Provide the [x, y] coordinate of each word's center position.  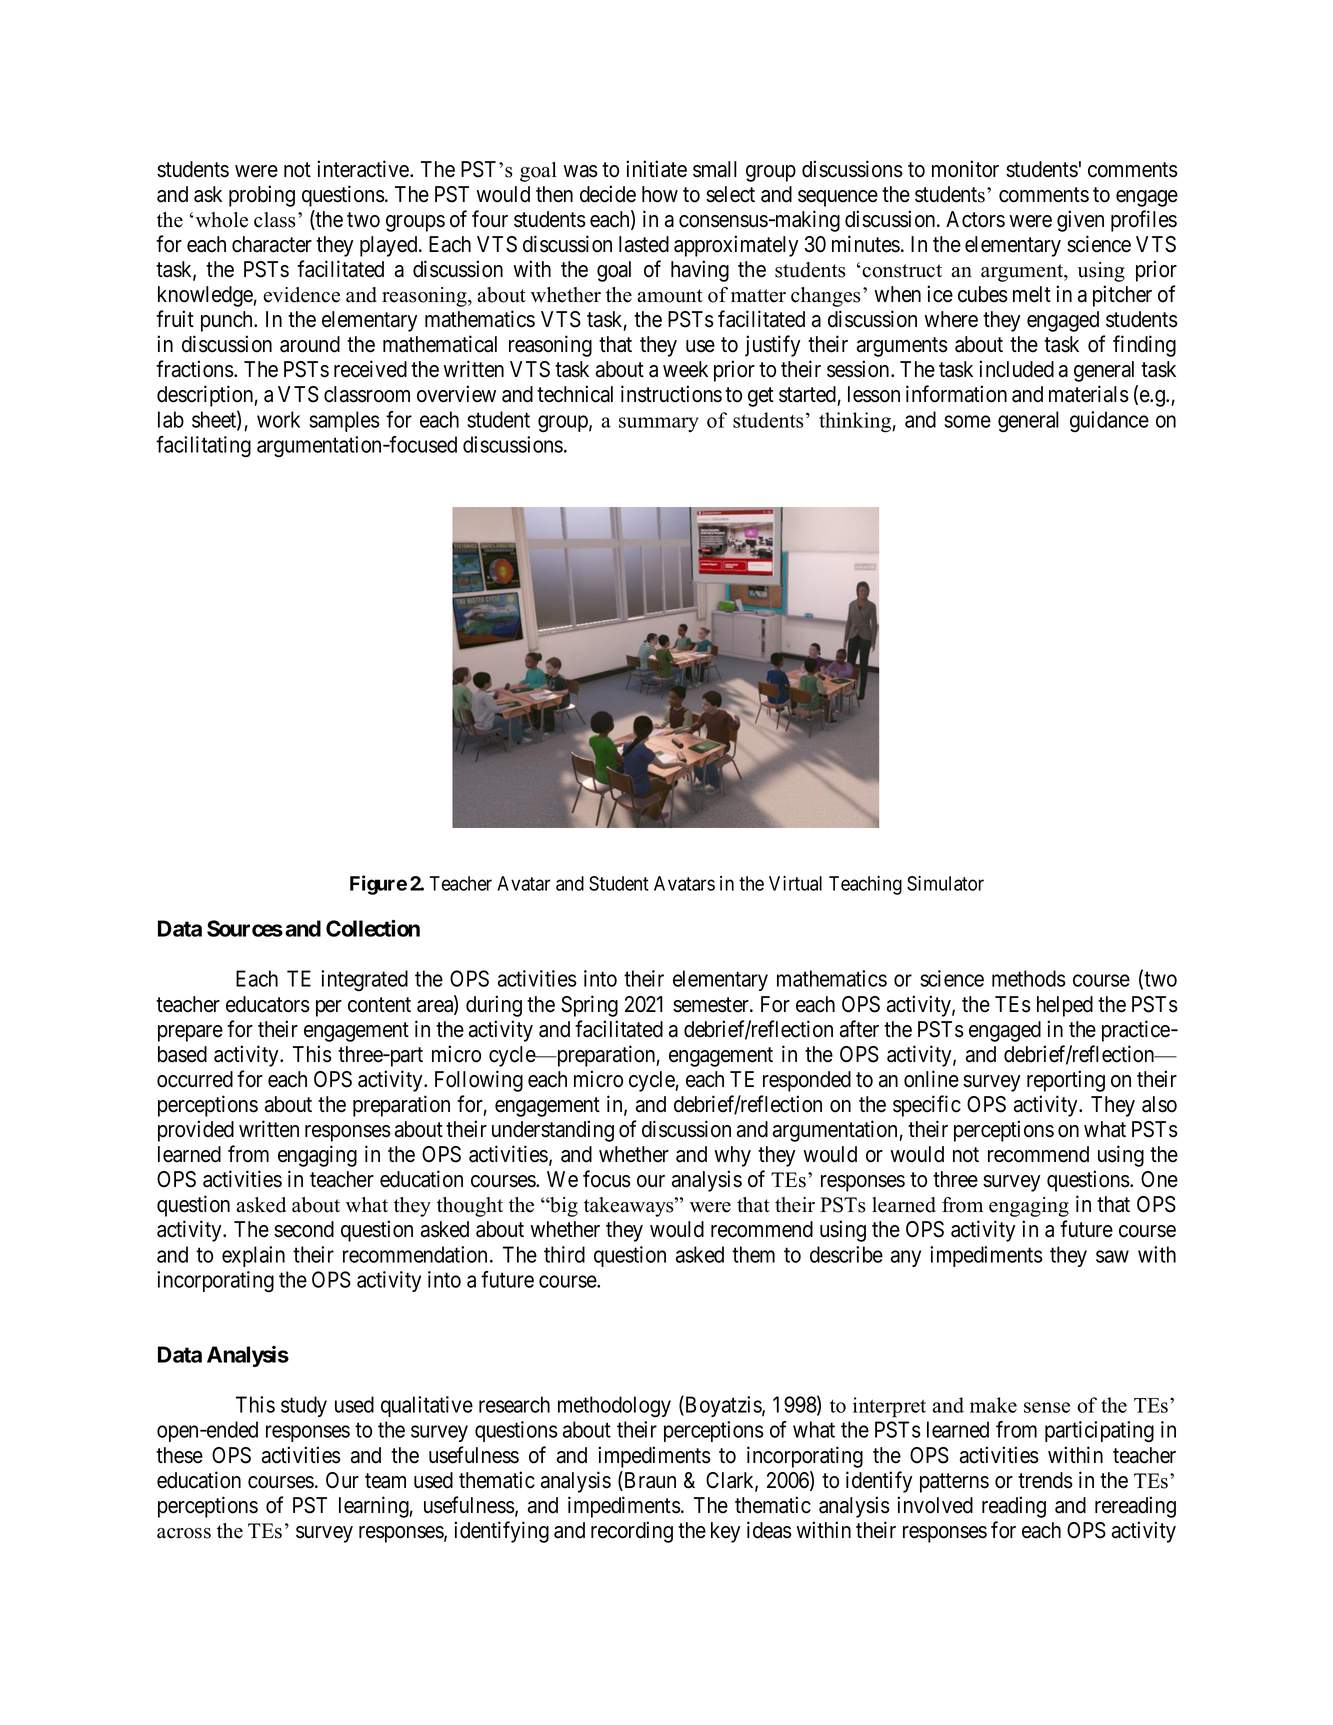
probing [262, 196]
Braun [649, 1481]
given [1080, 221]
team [385, 1481]
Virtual [795, 883]
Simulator [945, 883]
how [660, 194]
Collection [373, 928]
